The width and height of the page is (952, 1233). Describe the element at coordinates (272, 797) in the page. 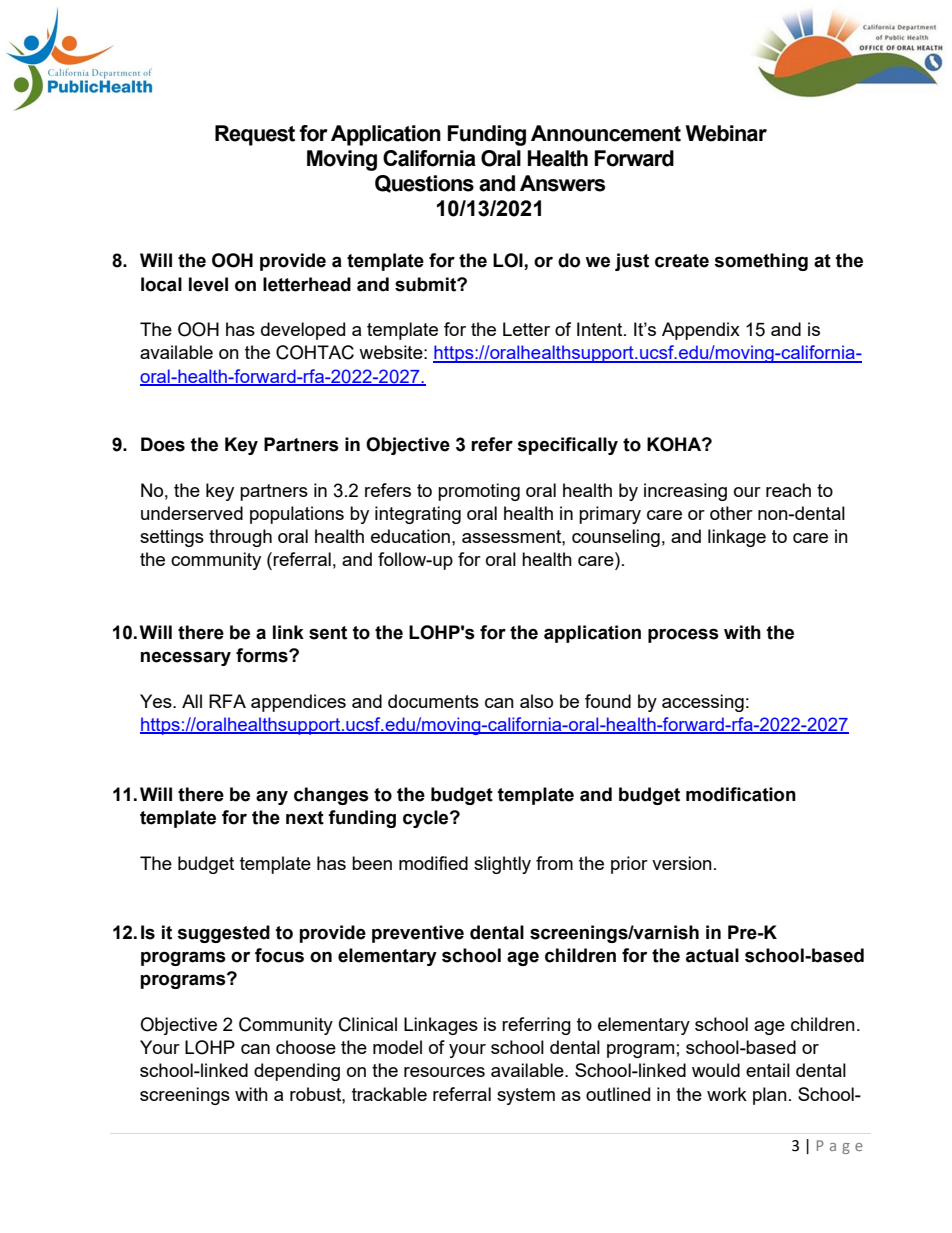

I see `any` at that location.
